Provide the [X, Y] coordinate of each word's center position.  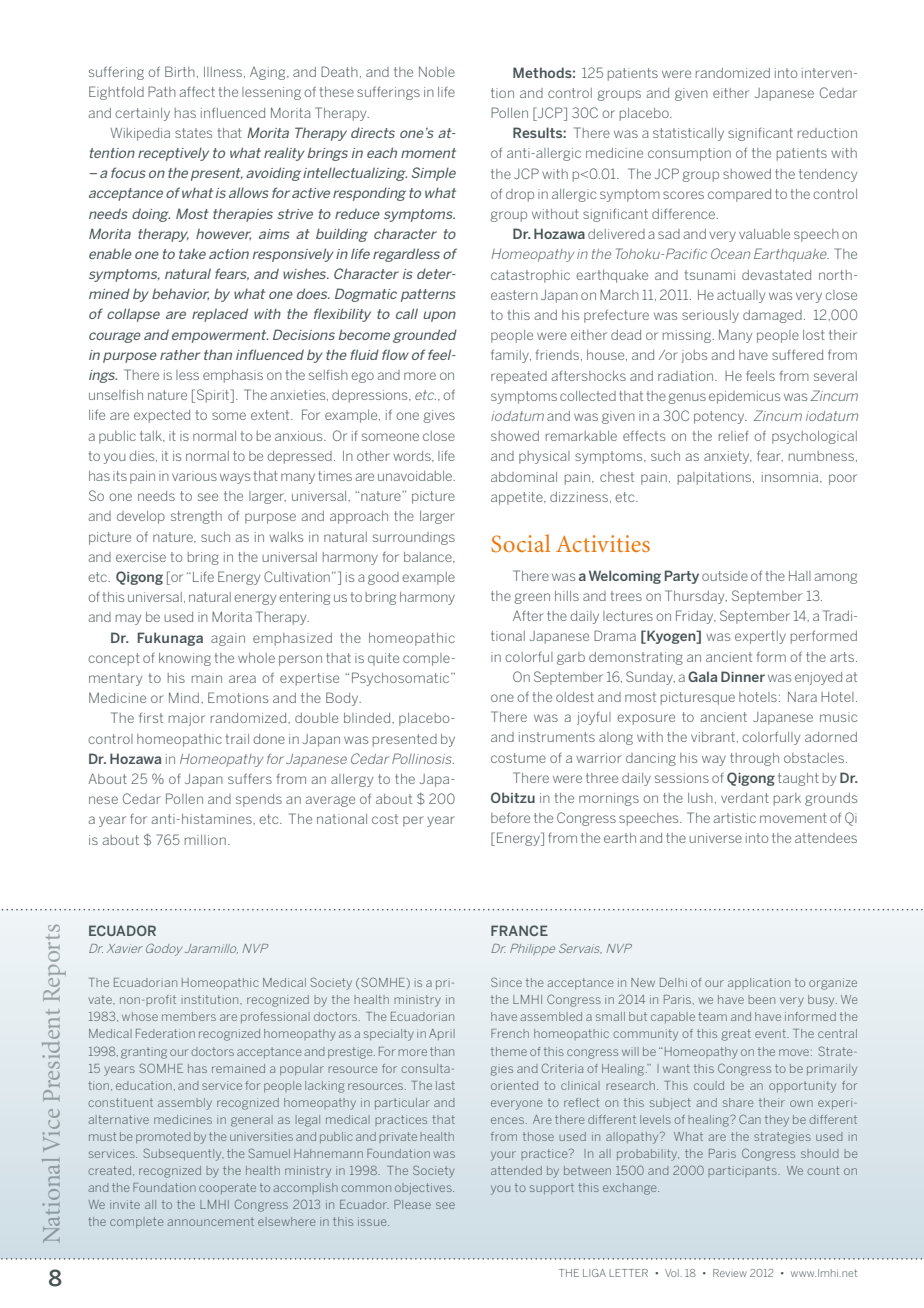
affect [197, 91]
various [194, 476]
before [510, 817]
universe [715, 838]
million [205, 840]
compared [739, 195]
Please [412, 1204]
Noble [437, 72]
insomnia [791, 477]
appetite [518, 498]
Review [730, 1273]
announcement [211, 1221]
